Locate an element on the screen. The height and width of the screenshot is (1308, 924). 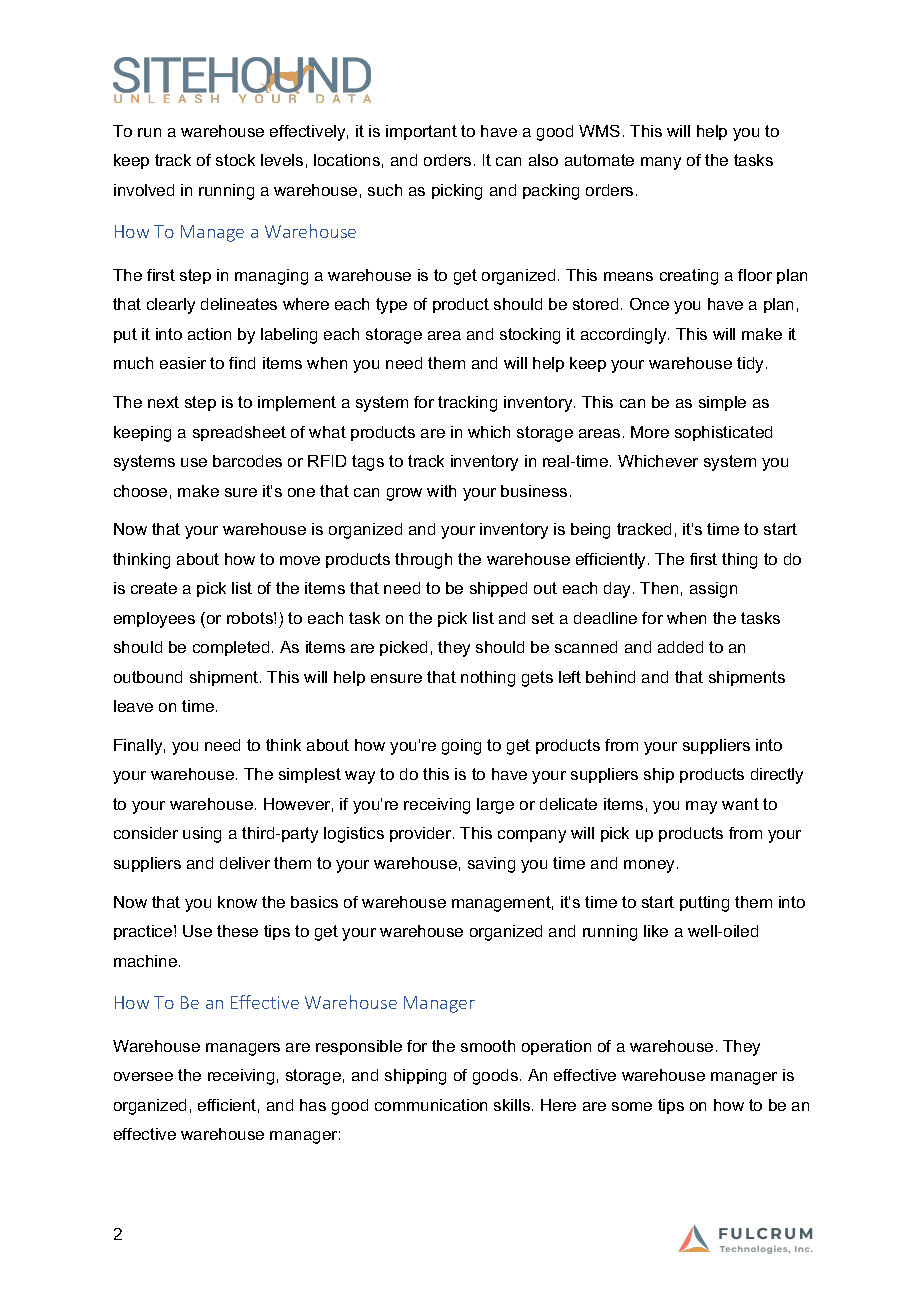
many is located at coordinates (661, 163).
